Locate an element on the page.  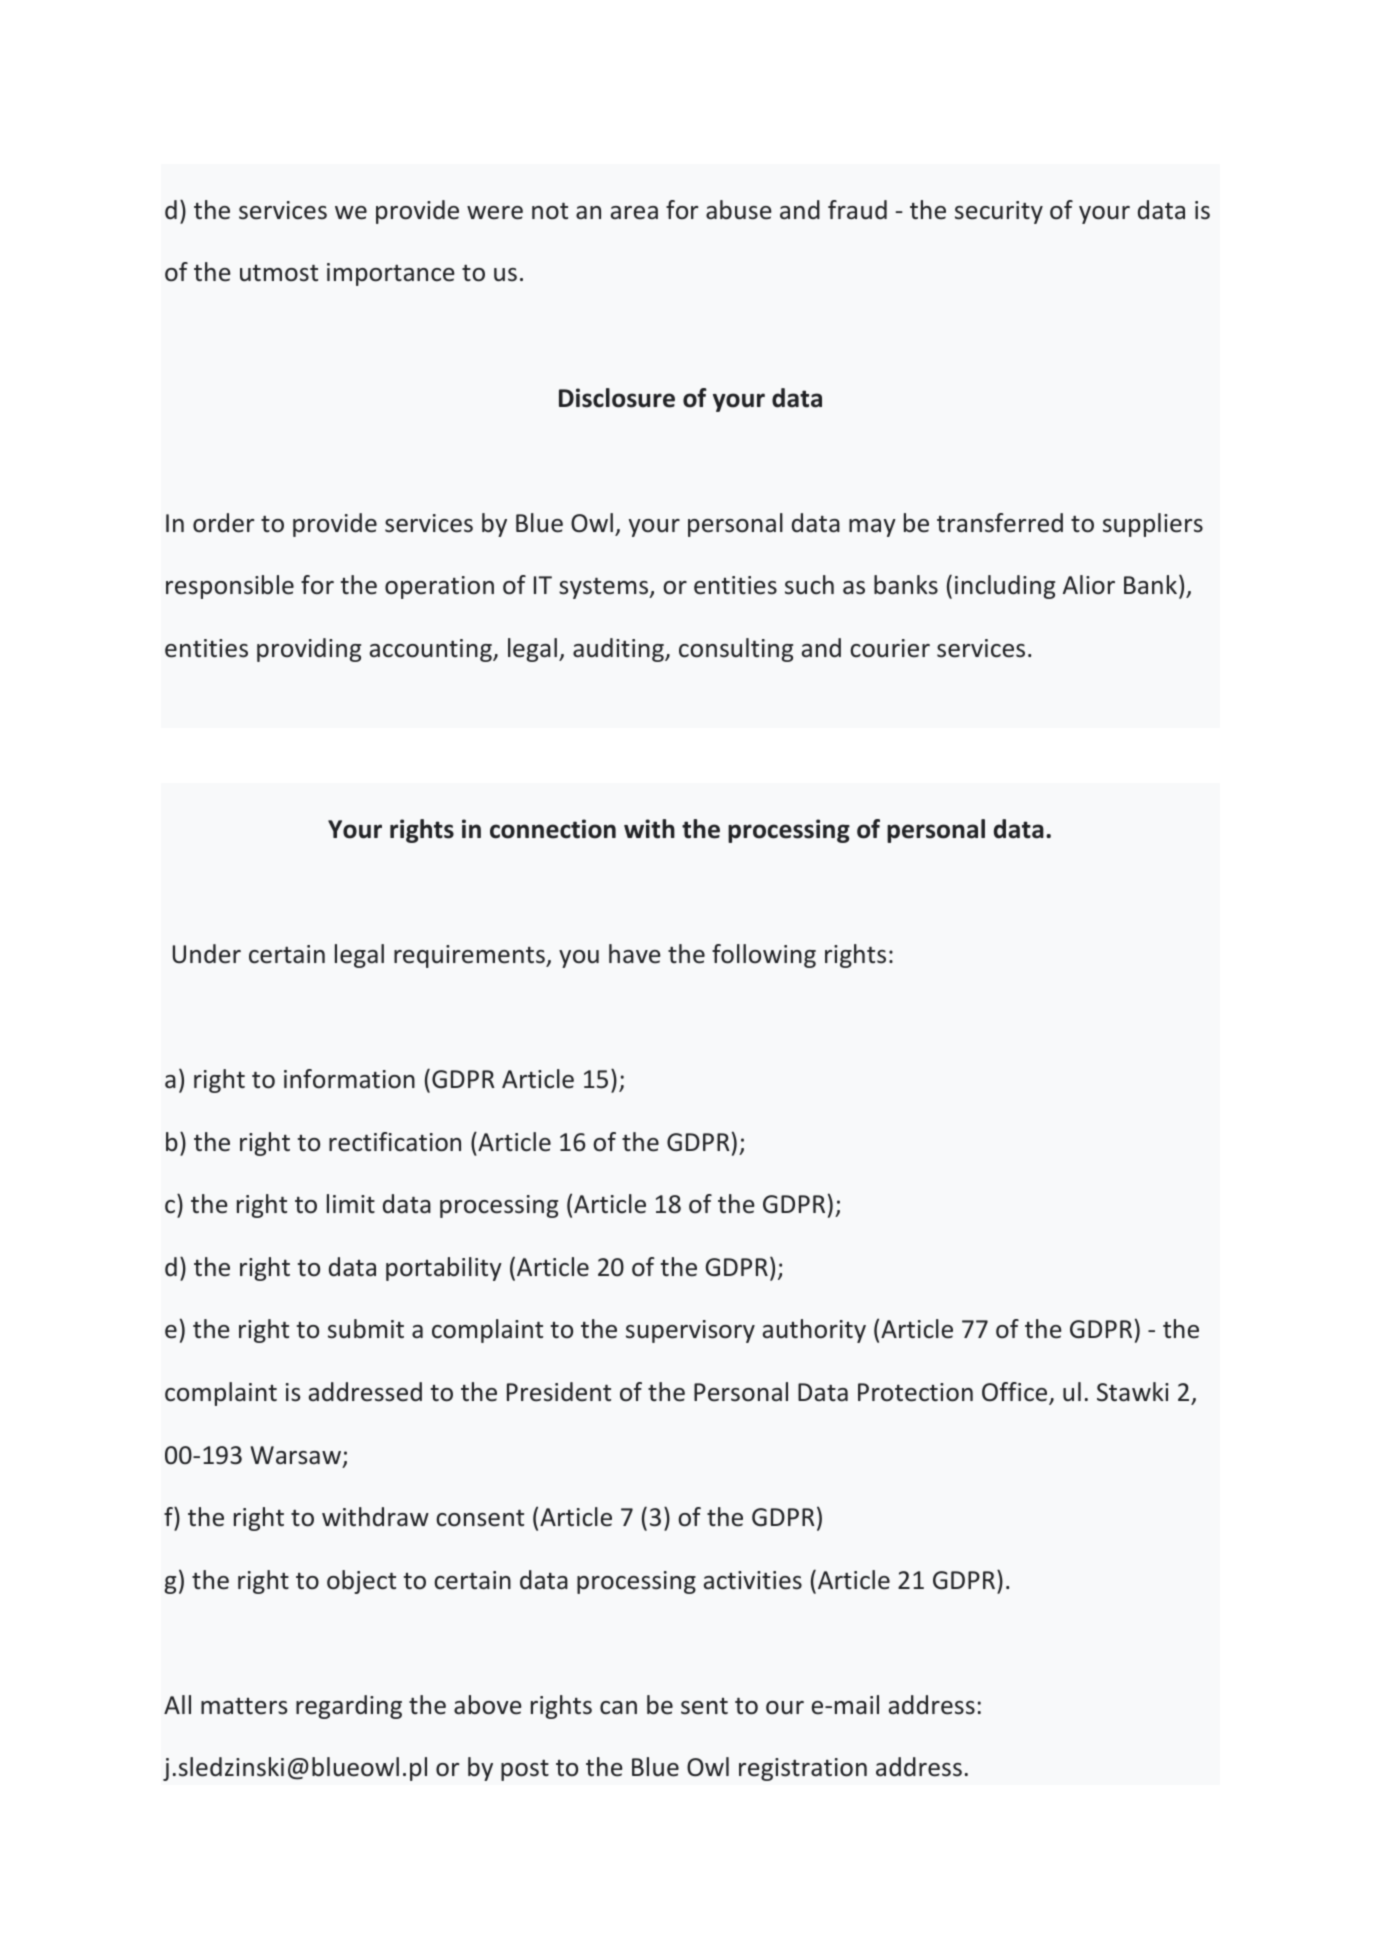
limit is located at coordinates (351, 1203).
